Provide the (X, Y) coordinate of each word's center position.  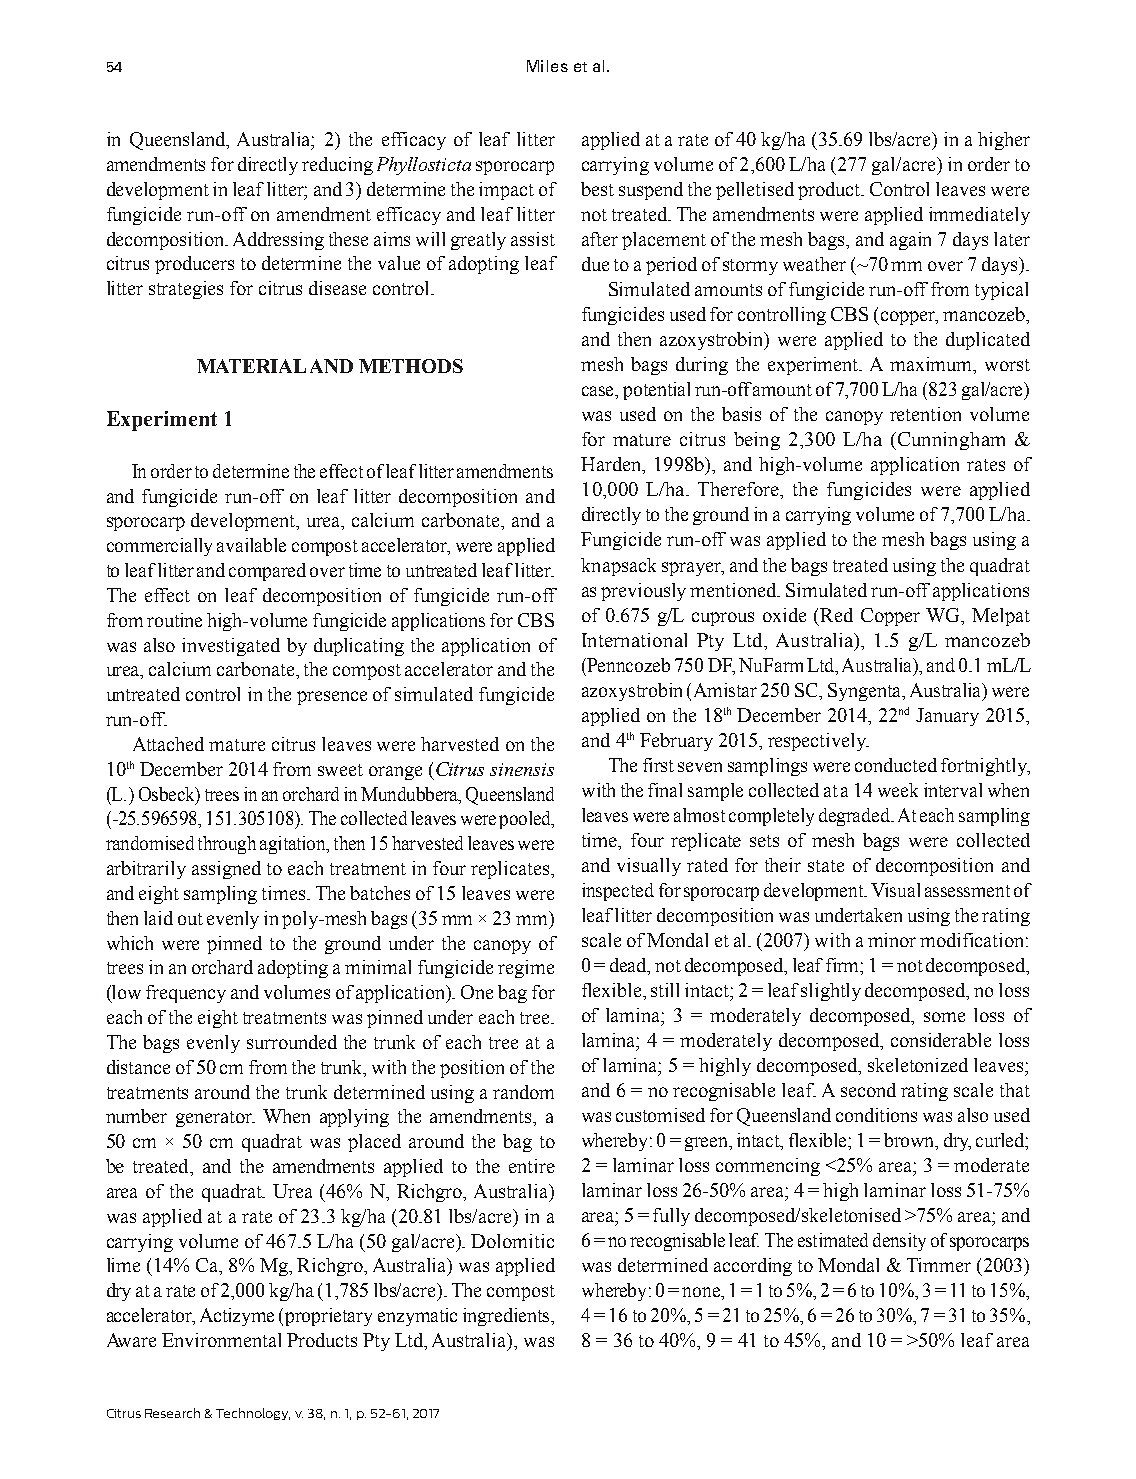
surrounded (292, 1042)
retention (925, 414)
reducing (337, 166)
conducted (896, 765)
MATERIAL (251, 366)
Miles (547, 66)
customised (660, 1115)
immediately (979, 216)
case (599, 392)
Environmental (221, 1340)
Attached (168, 744)
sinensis (522, 769)
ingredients (507, 1317)
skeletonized (918, 1065)
